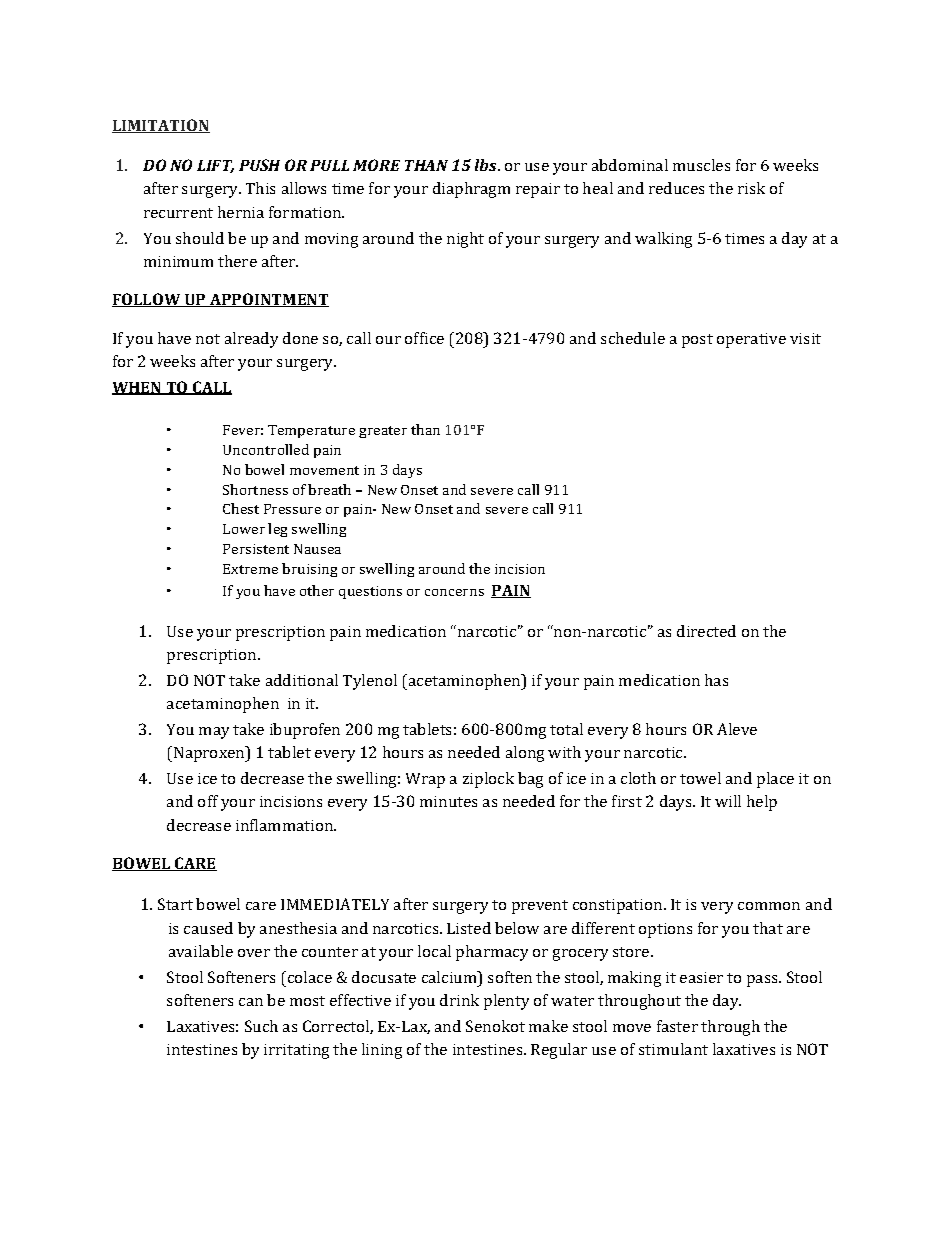 The width and height of the image is (952, 1233). Describe the element at coordinates (487, 165) in the image. I see `lbs` at that location.
